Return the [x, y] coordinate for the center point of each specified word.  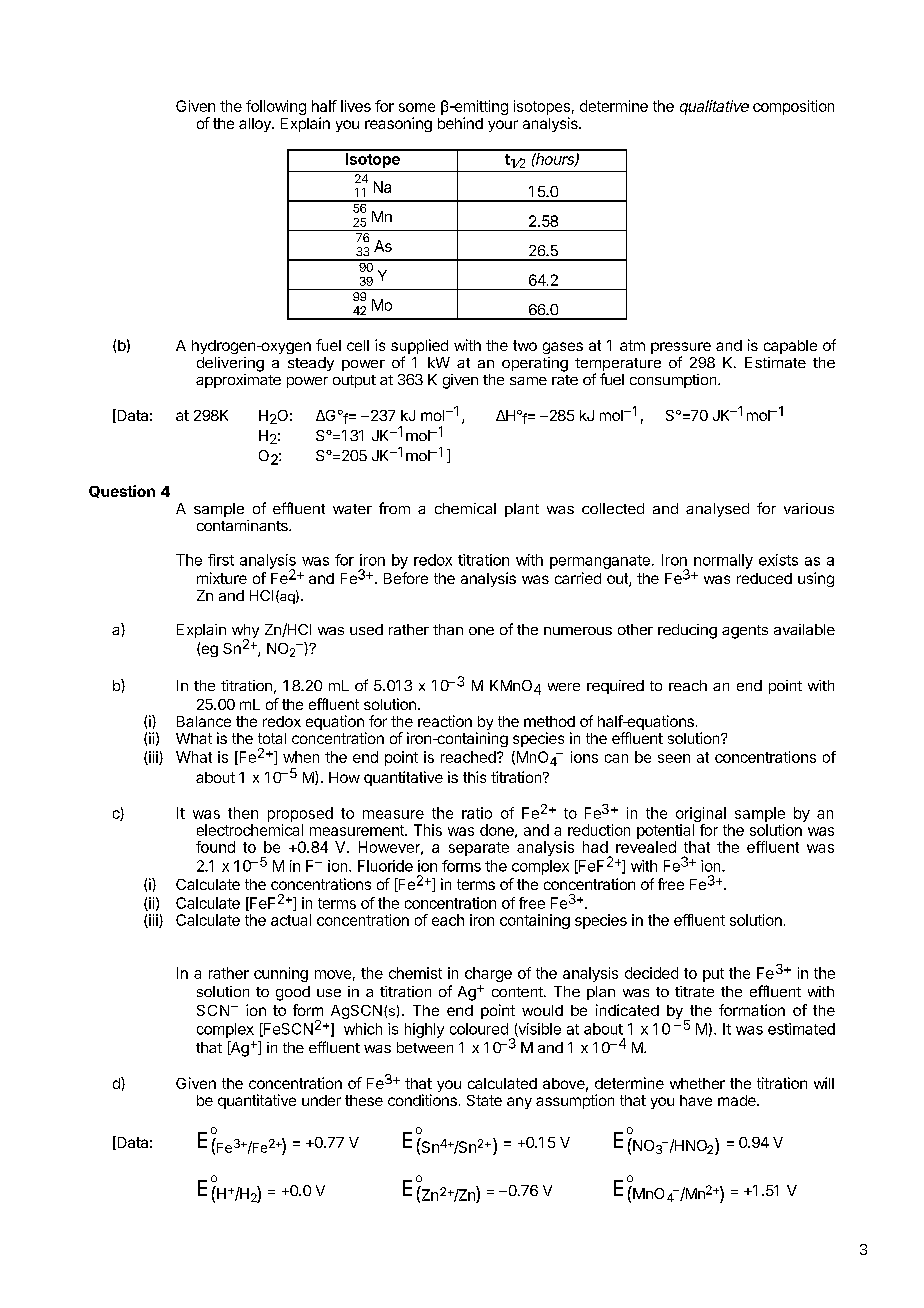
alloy [256, 125]
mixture [222, 578]
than [448, 629]
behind [460, 123]
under [321, 1100]
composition [793, 107]
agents [745, 632]
